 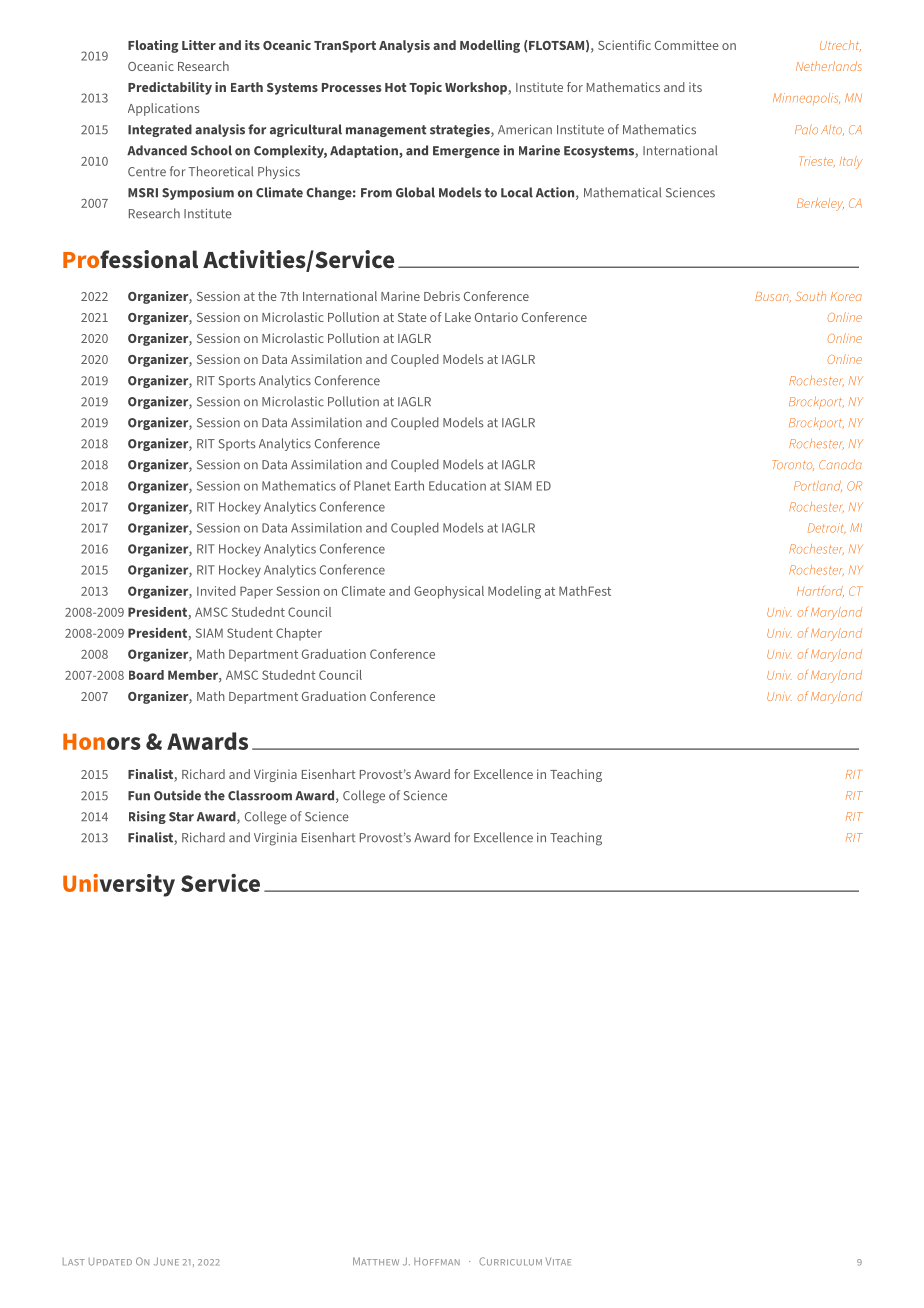 What do you see at coordinates (437, 1261) in the document?
I see `HOFFMAN` at bounding box center [437, 1261].
